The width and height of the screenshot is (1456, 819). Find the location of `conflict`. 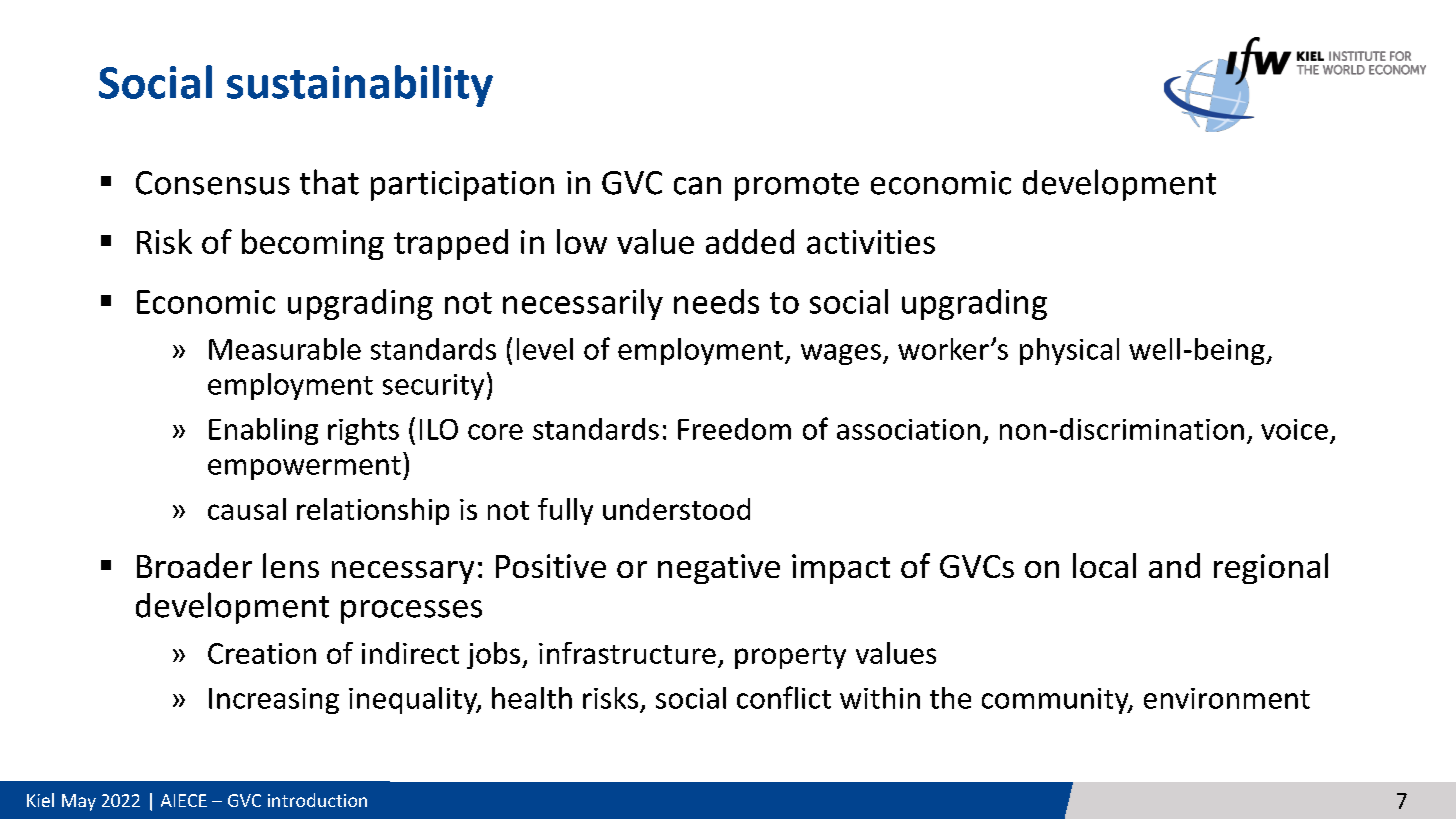

conflict is located at coordinates (784, 697).
